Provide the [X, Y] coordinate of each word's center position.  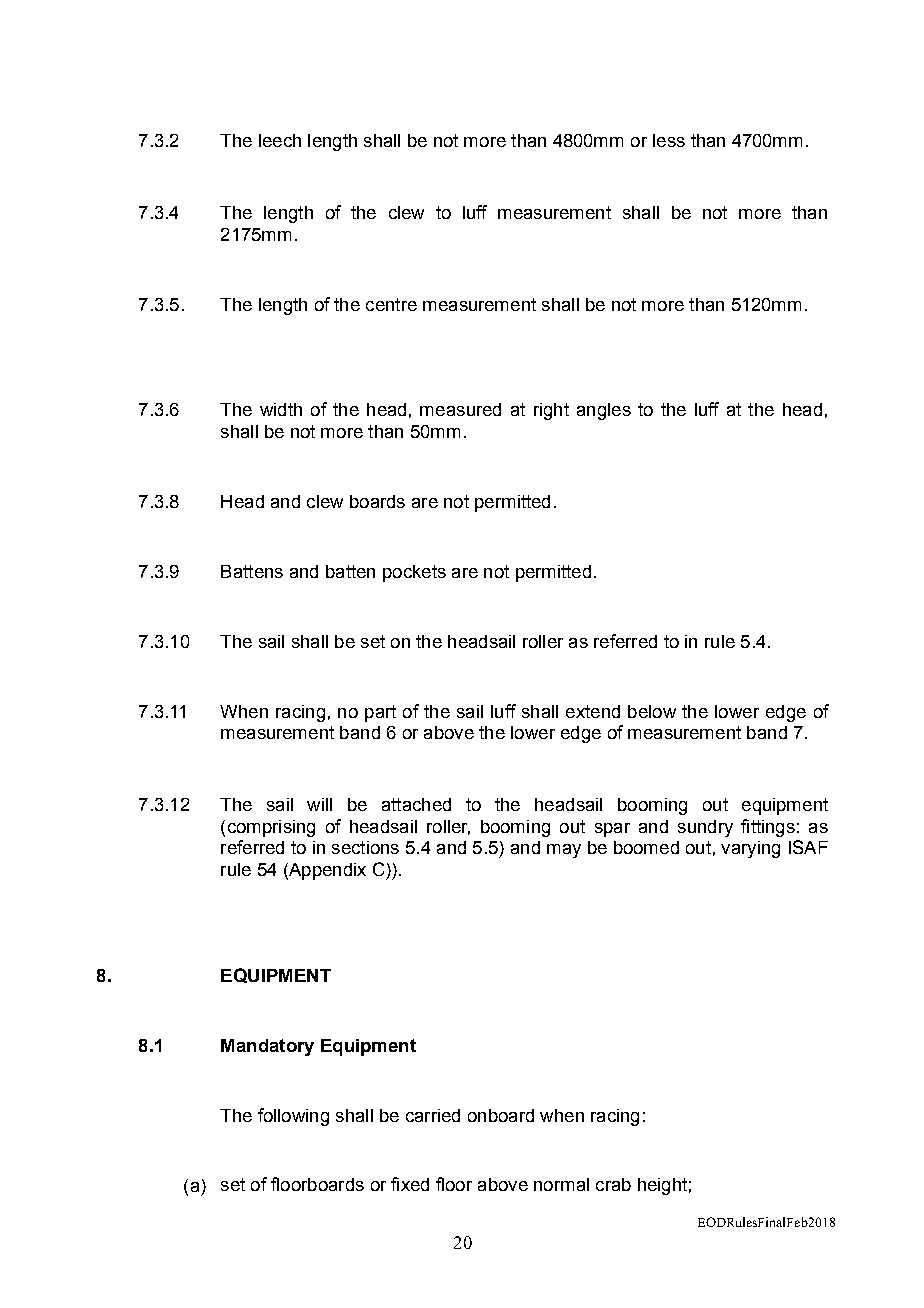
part [380, 713]
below [652, 711]
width [281, 409]
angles [604, 411]
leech [280, 140]
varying [750, 849]
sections [365, 847]
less [669, 140]
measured [460, 409]
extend [593, 711]
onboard [501, 1115]
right [551, 411]
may [564, 851]
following [293, 1117]
